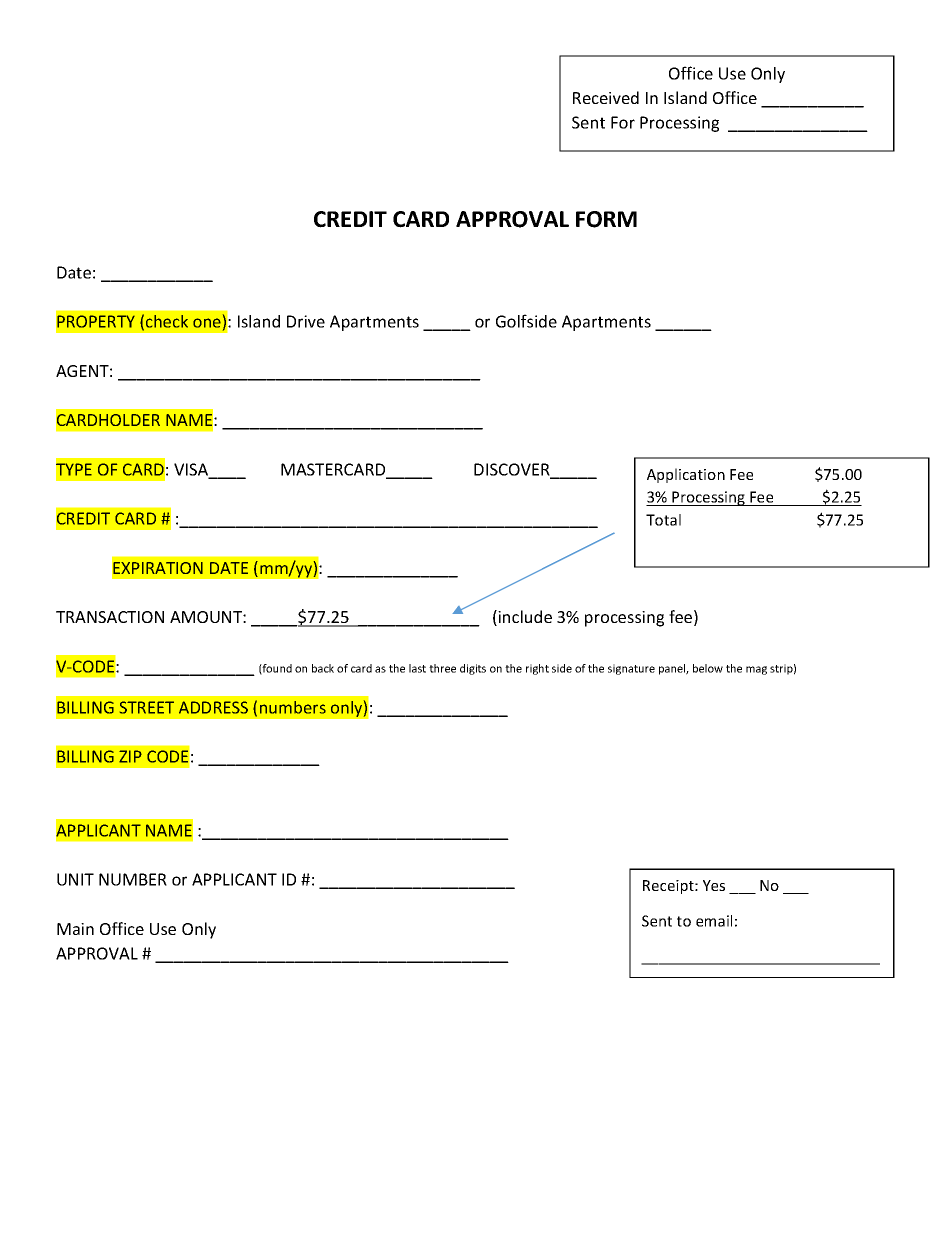  I want to click on check, so click(167, 321).
